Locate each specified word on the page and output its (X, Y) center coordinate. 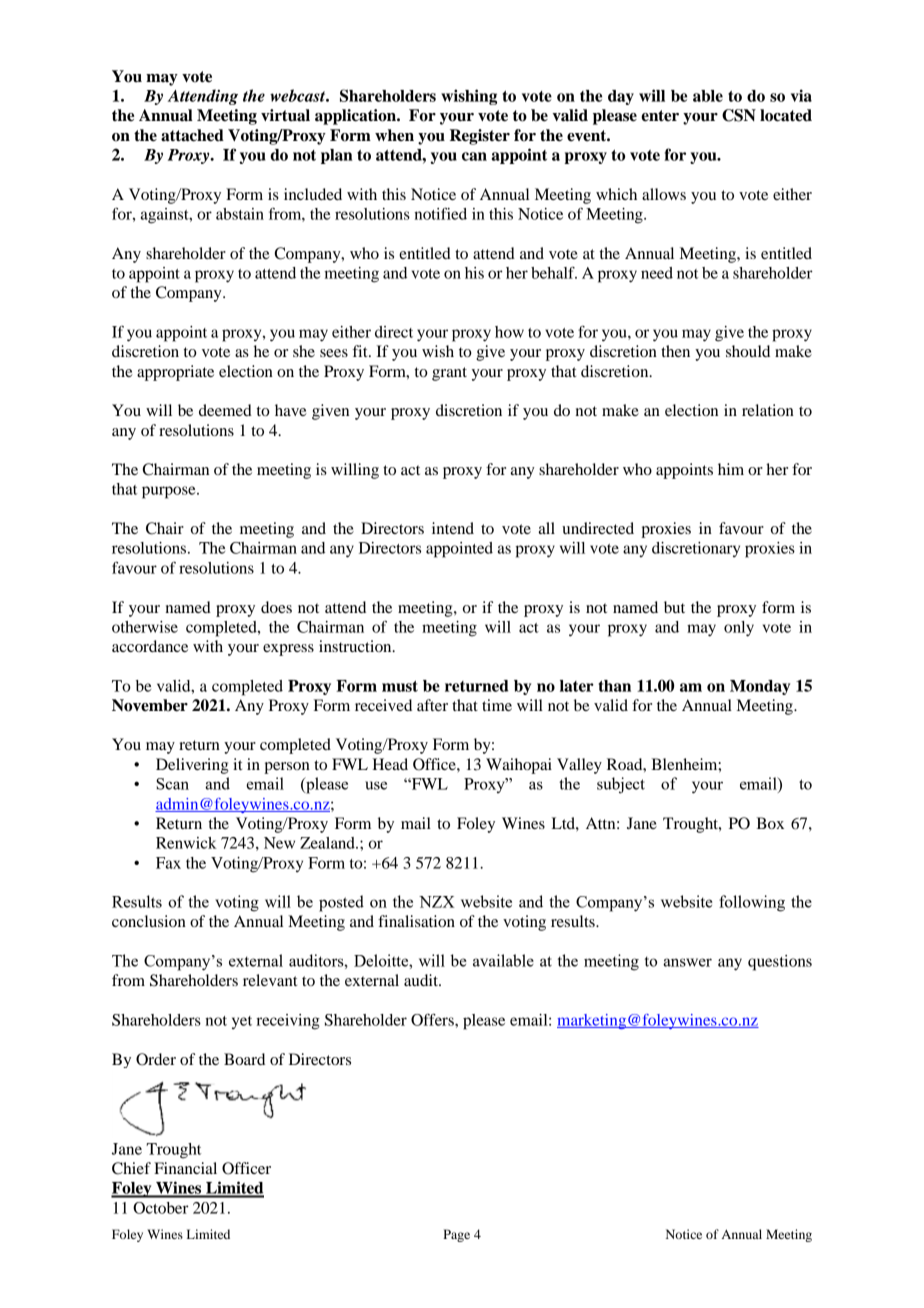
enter (660, 116)
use (376, 785)
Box (770, 823)
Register (480, 137)
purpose (170, 492)
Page (456, 1235)
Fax (168, 863)
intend (453, 528)
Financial (185, 1168)
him (731, 469)
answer (687, 962)
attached (192, 135)
